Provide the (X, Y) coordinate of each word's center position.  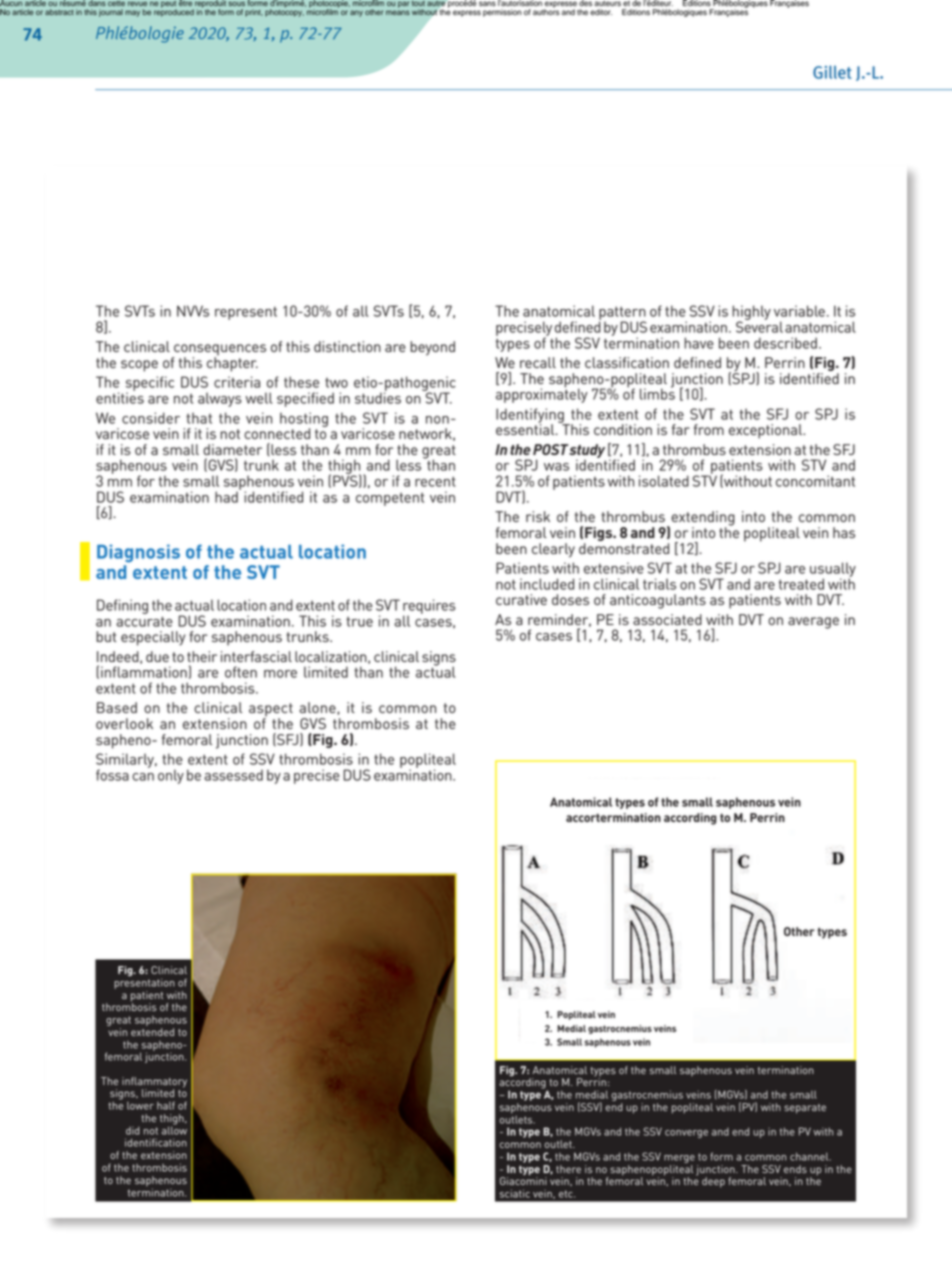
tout (418, 3)
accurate (144, 621)
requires (429, 607)
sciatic (515, 1193)
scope (139, 366)
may (132, 13)
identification (156, 1142)
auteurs (607, 4)
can (143, 777)
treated (801, 584)
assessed (233, 775)
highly (751, 314)
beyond (432, 348)
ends (795, 1169)
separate (805, 1109)
